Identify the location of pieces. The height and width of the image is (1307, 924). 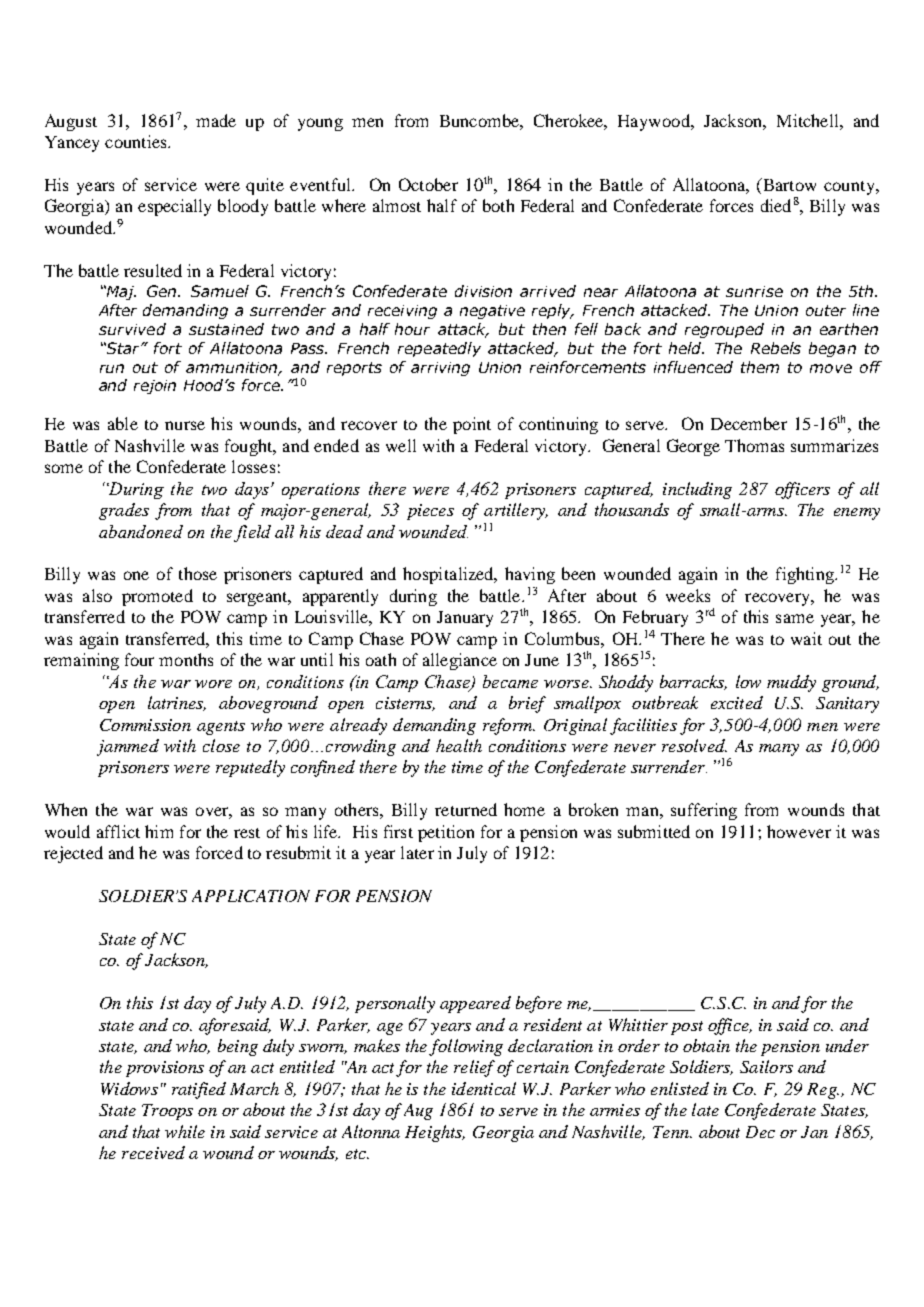
(430, 512).
